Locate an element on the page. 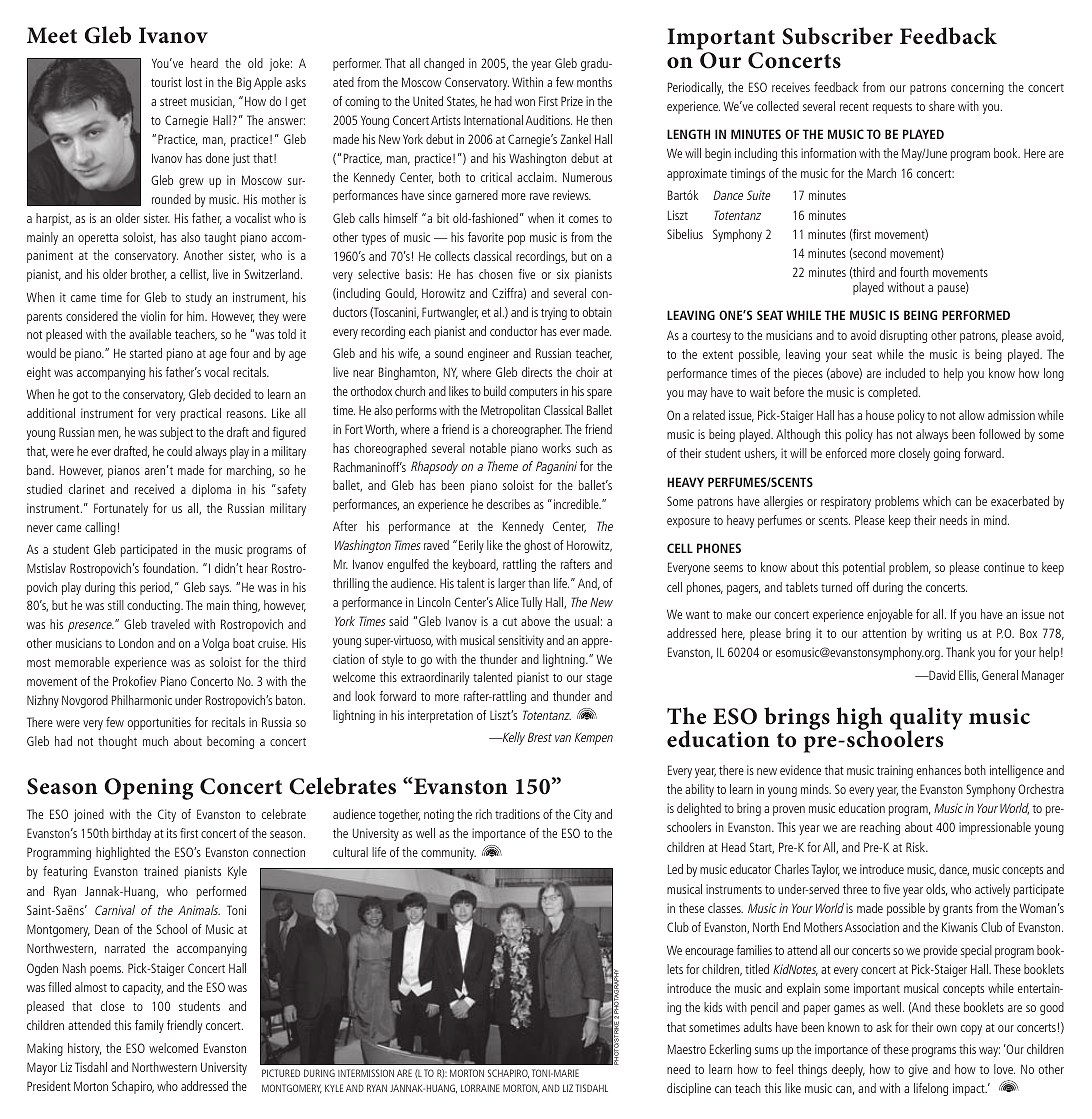 The width and height of the page is (1092, 1119). potential is located at coordinates (864, 568).
